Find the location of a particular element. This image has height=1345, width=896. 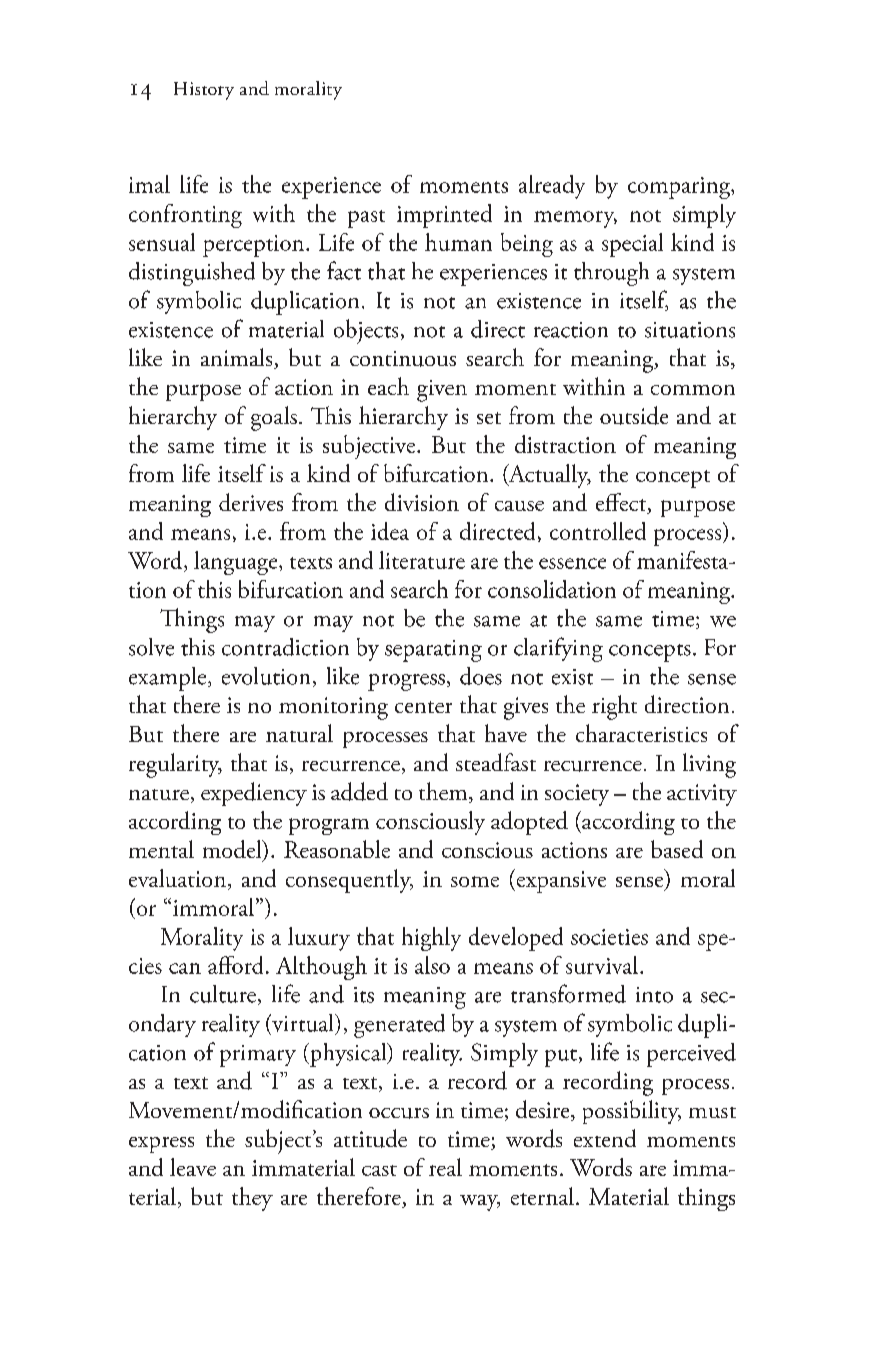

comparing is located at coordinates (680, 188).
